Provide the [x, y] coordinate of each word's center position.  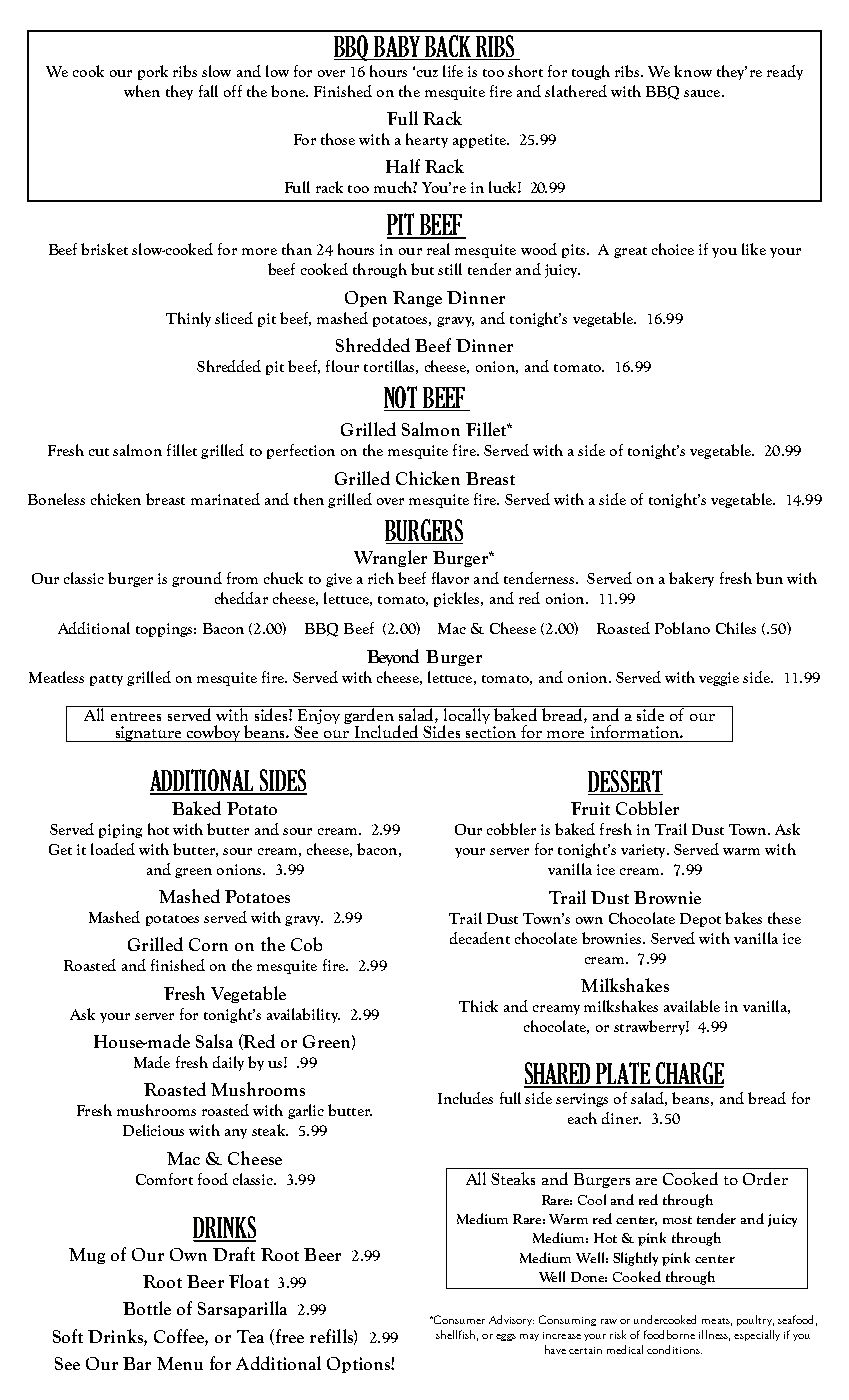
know [693, 71]
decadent [480, 938]
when [142, 91]
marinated [225, 499]
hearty [427, 140]
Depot [700, 920]
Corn [208, 944]
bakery [691, 579]
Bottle [147, 1308]
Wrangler [390, 558]
